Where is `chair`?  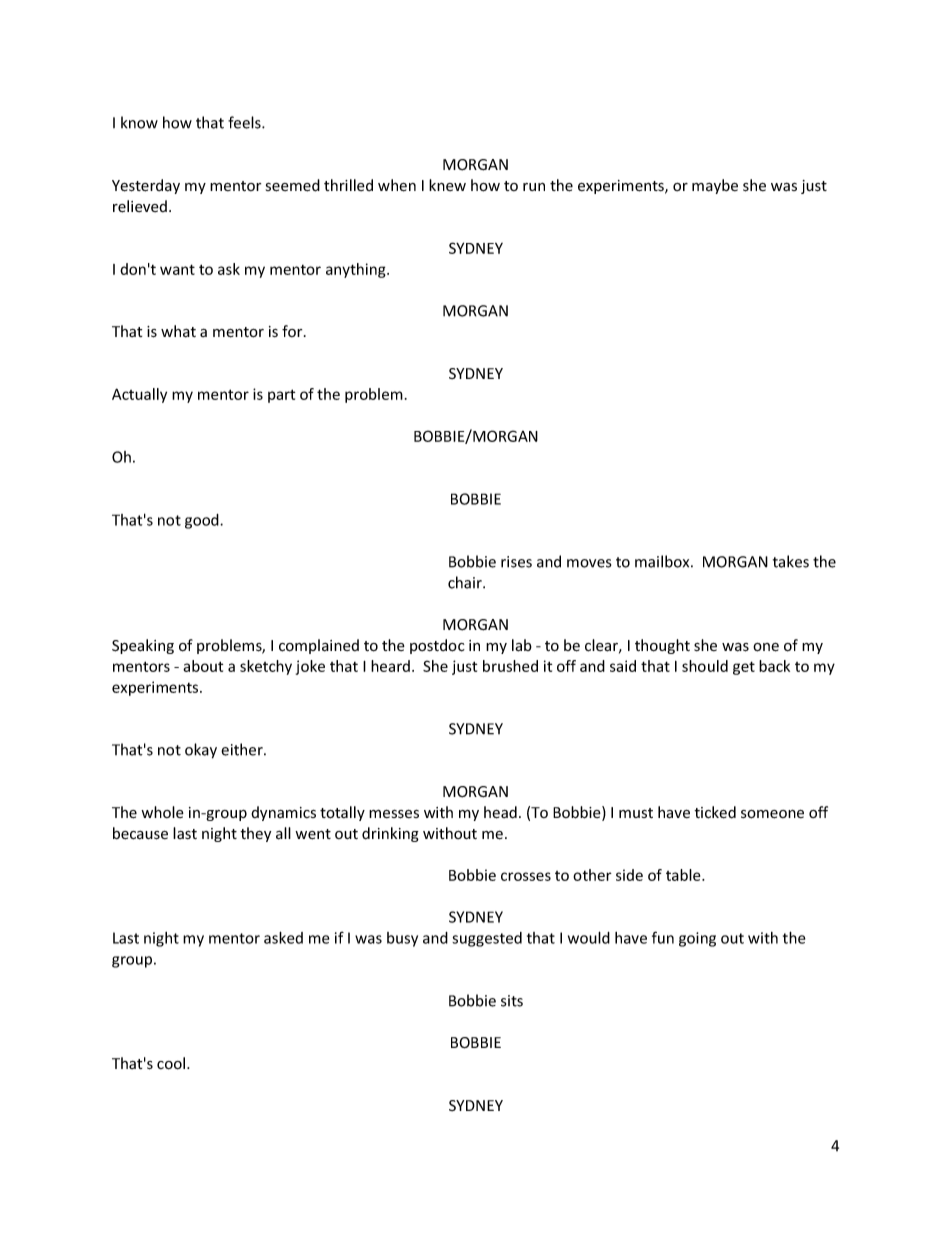
chair is located at coordinates (466, 582).
